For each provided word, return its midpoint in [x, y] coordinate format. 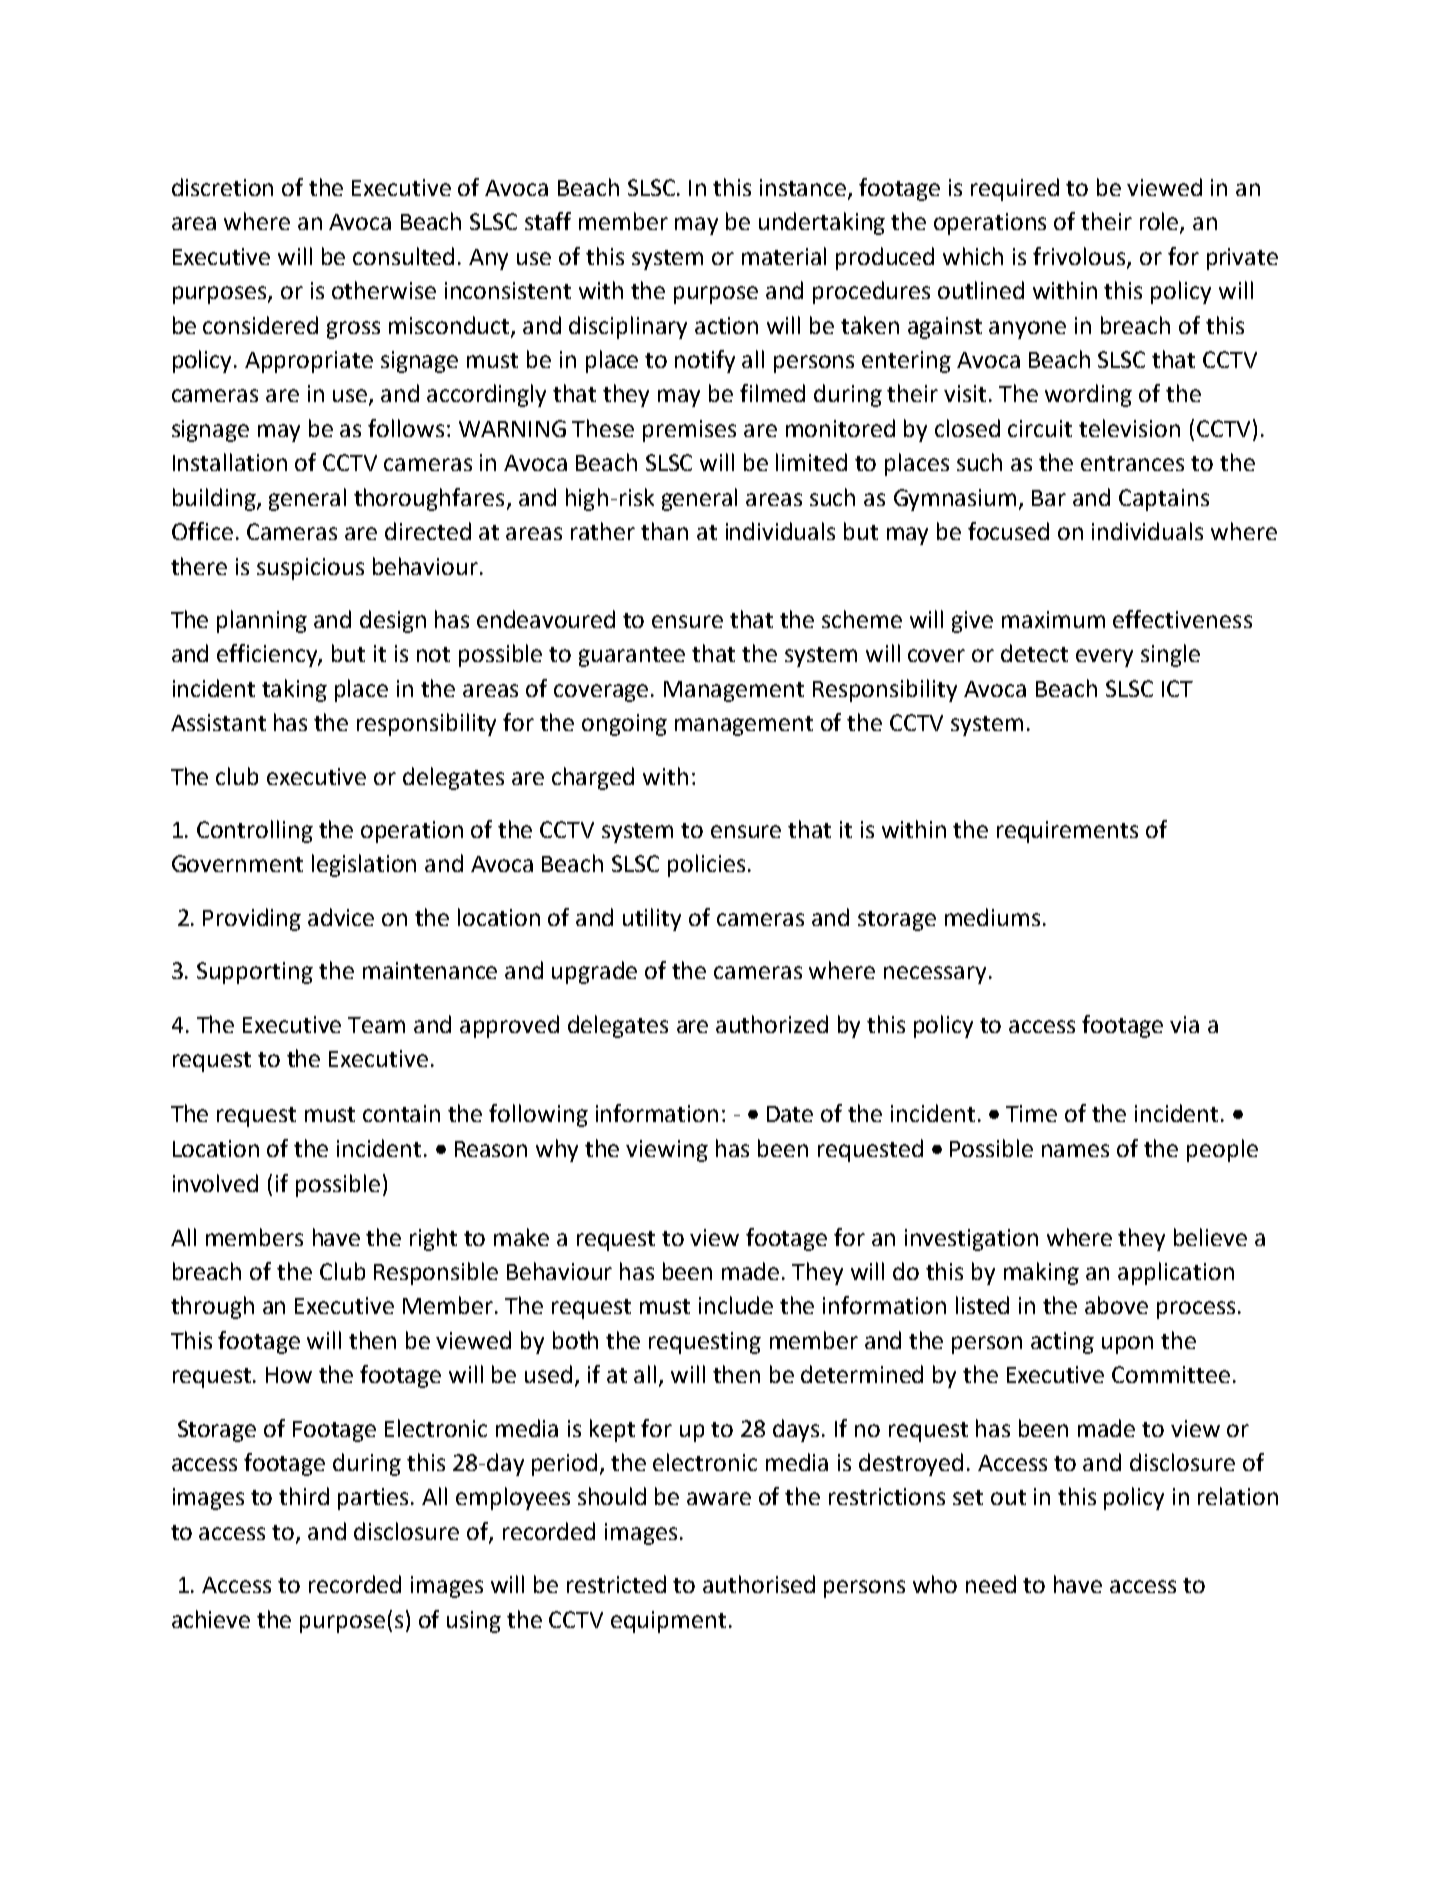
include [736, 1305]
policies [706, 865]
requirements [1067, 832]
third [304, 1496]
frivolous [1080, 257]
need [991, 1584]
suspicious [310, 569]
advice [341, 917]
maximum [1053, 619]
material [784, 256]
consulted [403, 256]
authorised [759, 1584]
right [433, 1239]
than [664, 531]
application [1176, 1273]
